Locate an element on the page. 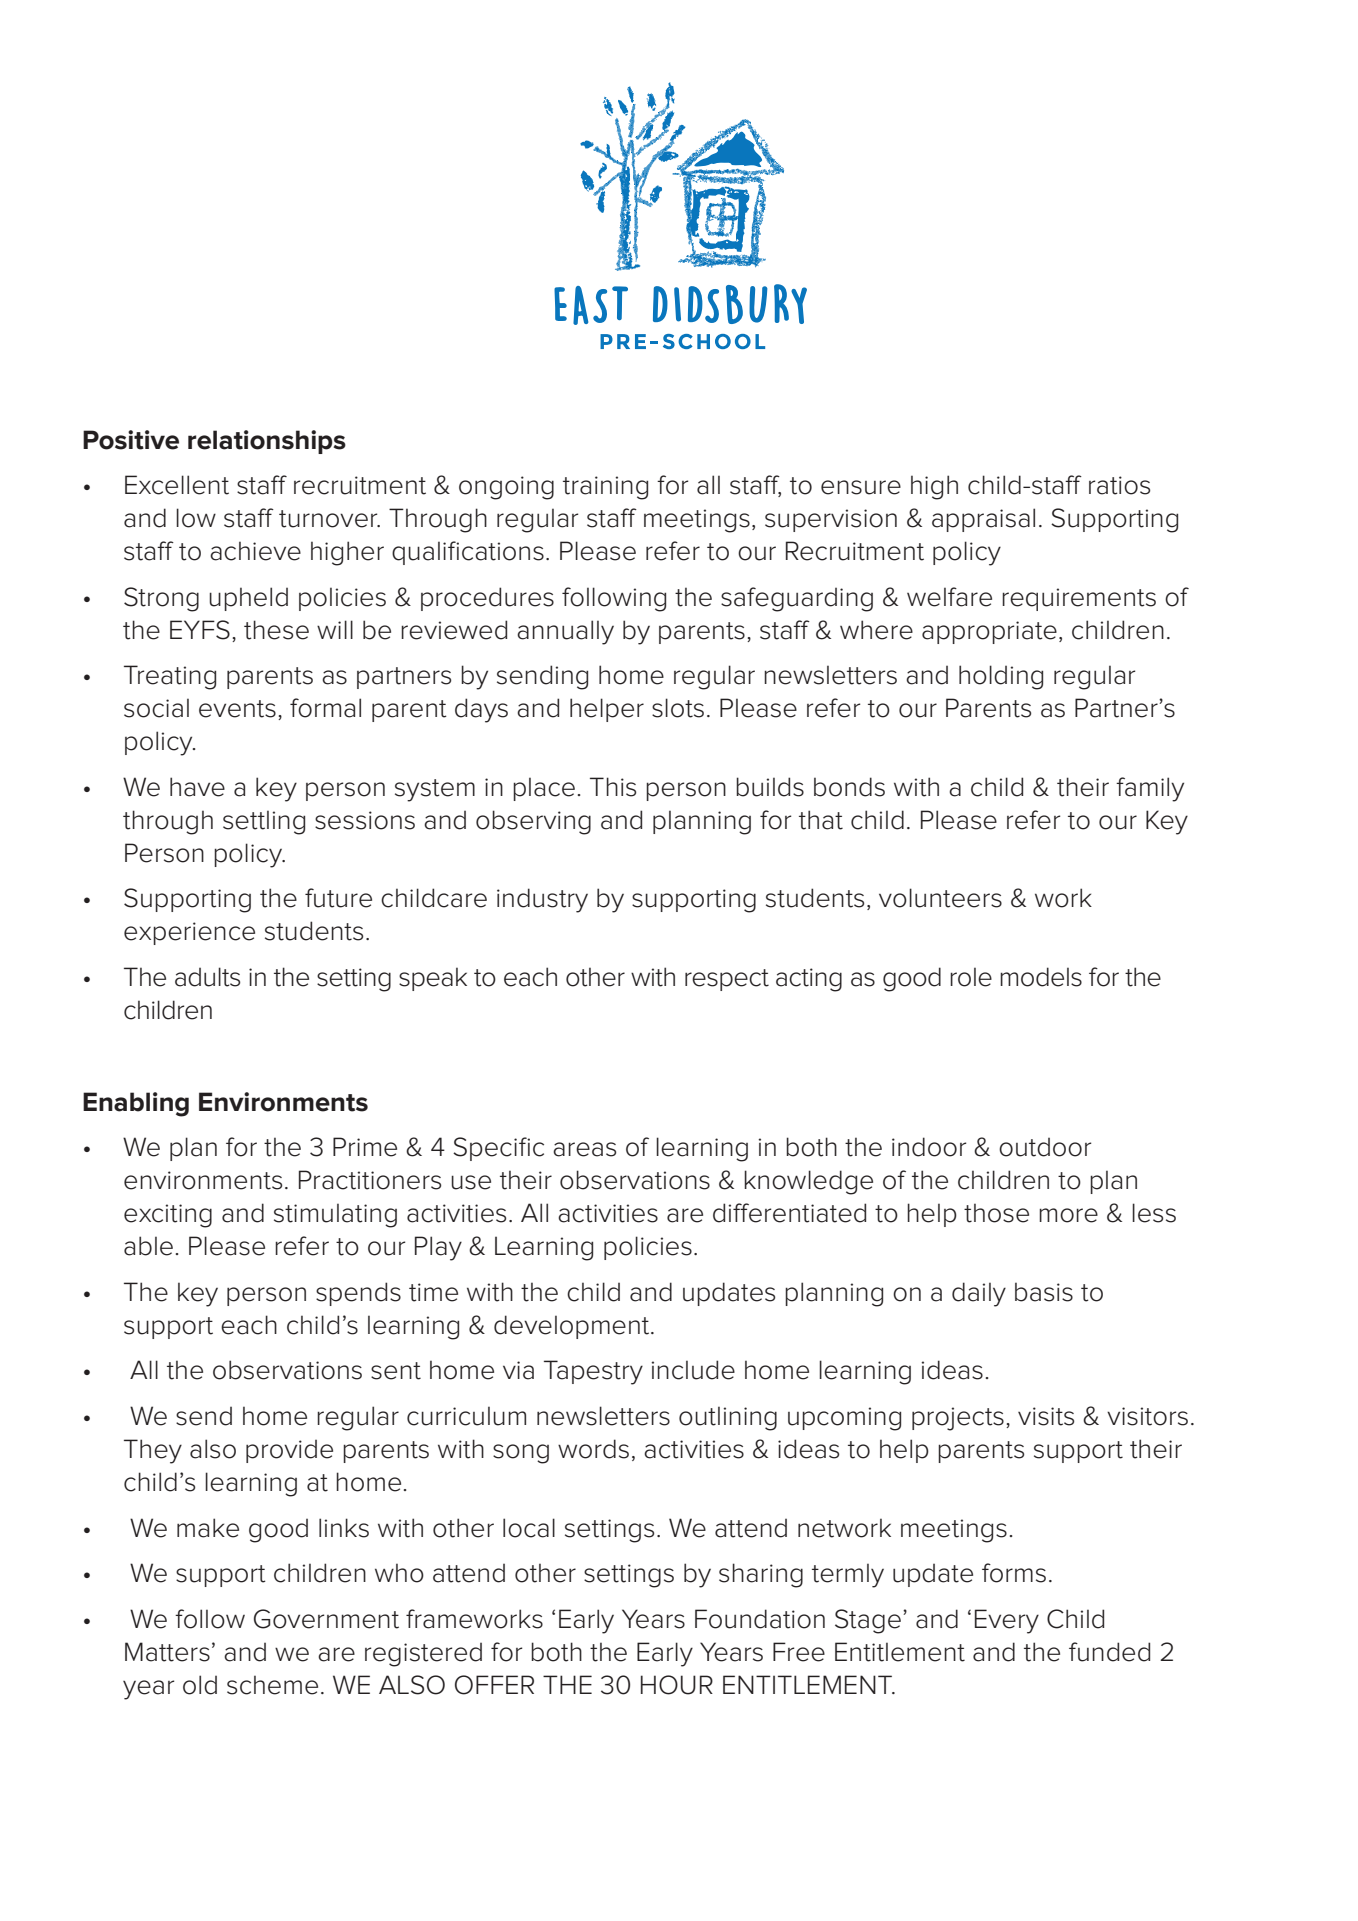 The height and width of the page is (1921, 1358). industry is located at coordinates (542, 900).
